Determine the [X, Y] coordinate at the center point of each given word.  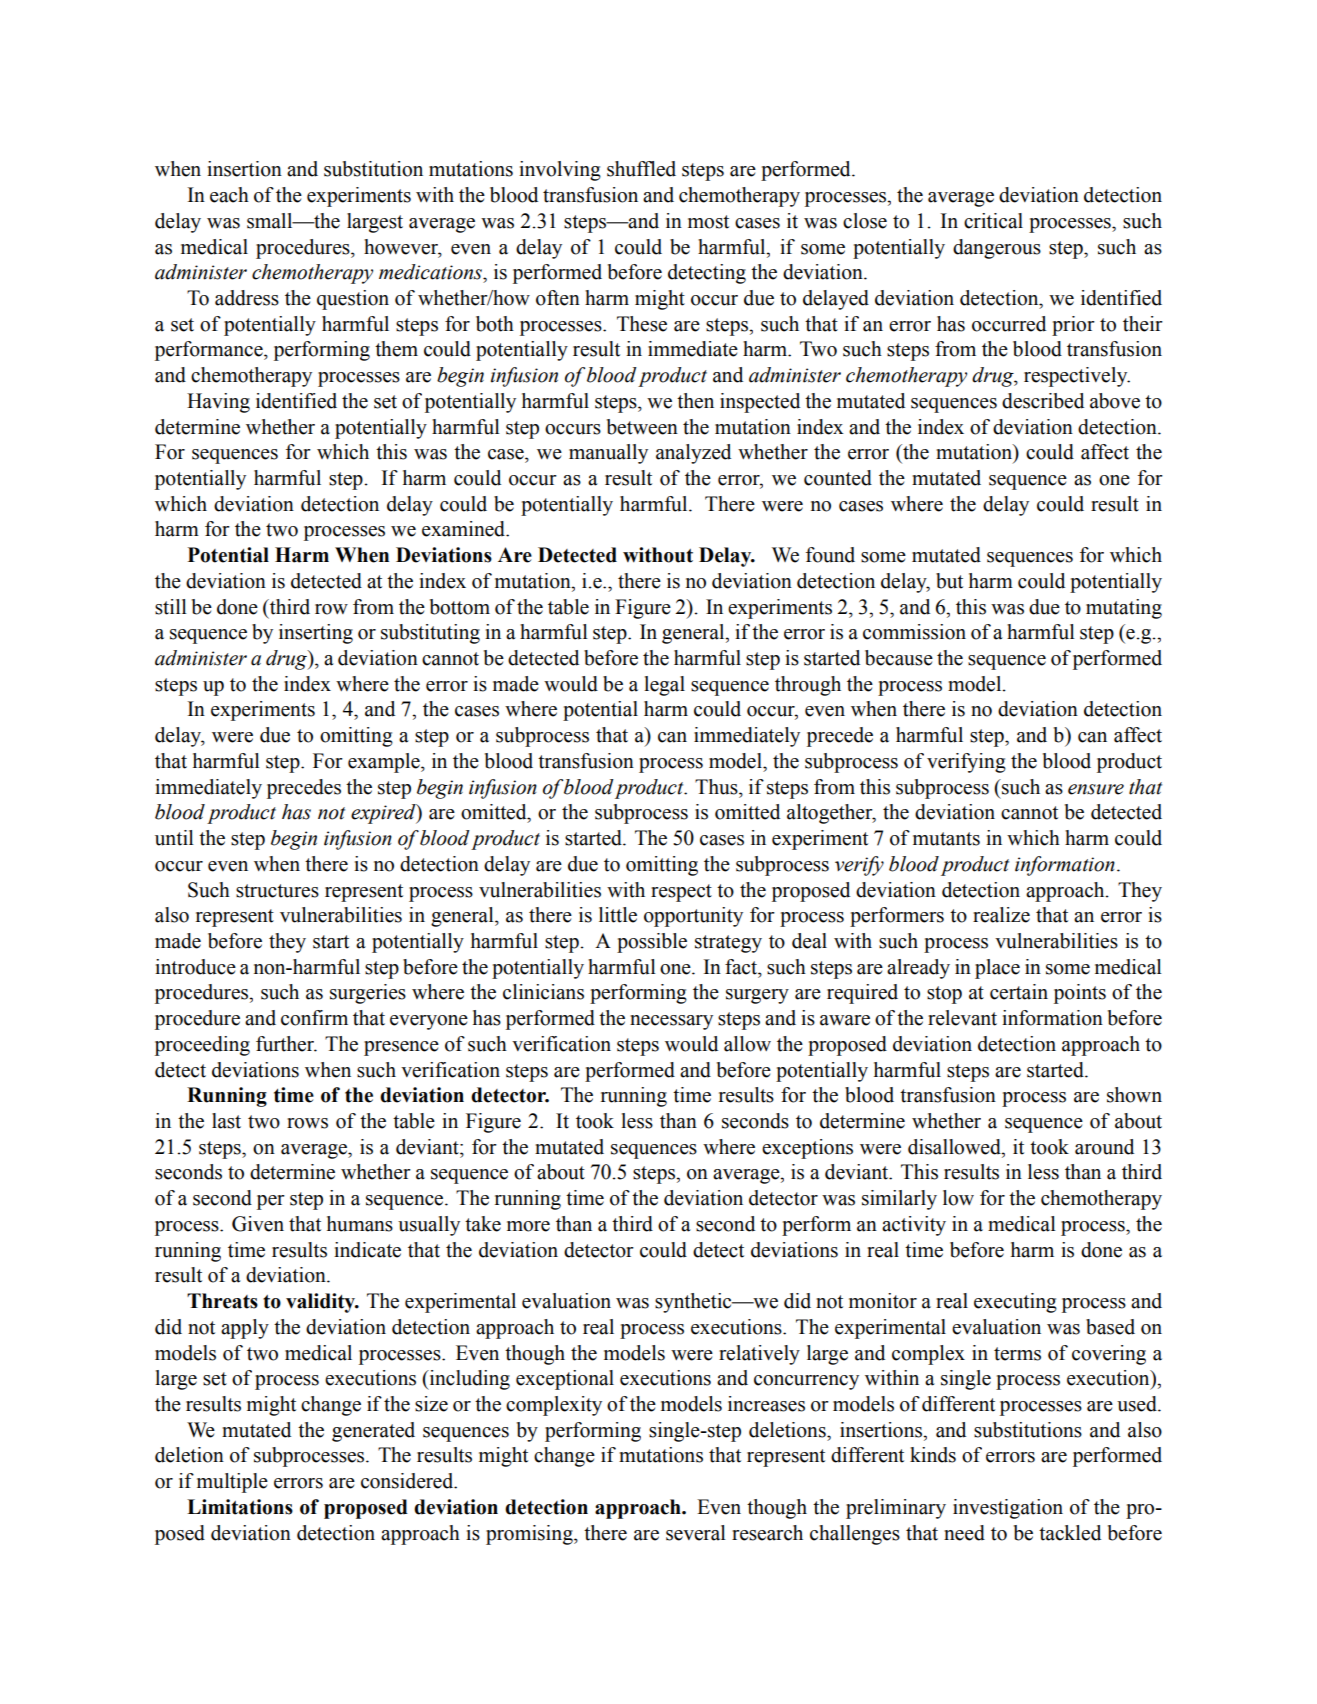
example [385, 763]
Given [258, 1224]
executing [1015, 1303]
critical [993, 221]
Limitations [240, 1507]
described [1043, 401]
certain [1019, 992]
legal [664, 686]
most [708, 222]
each [229, 195]
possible [652, 943]
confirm [314, 1018]
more [528, 1226]
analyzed [693, 454]
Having [218, 403]
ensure [1096, 789]
